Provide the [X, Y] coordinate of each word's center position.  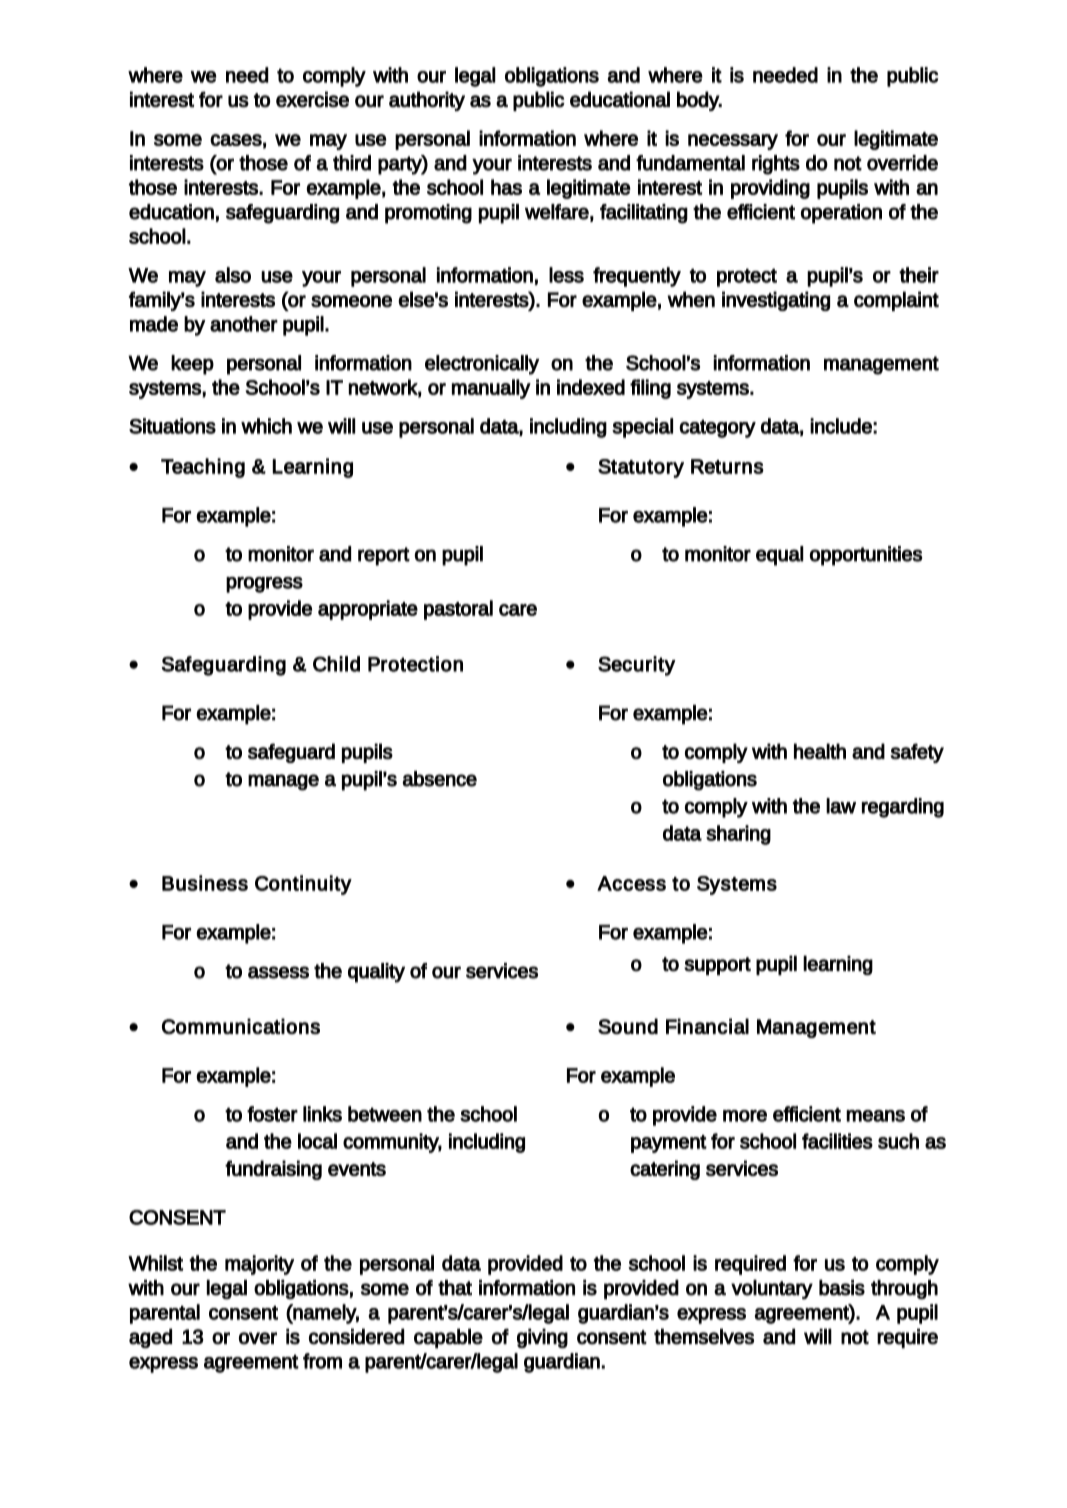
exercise [312, 99]
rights [776, 165]
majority [259, 1265]
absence [439, 779]
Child [336, 664]
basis [842, 1288]
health [820, 751]
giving [542, 1338]
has [506, 187]
